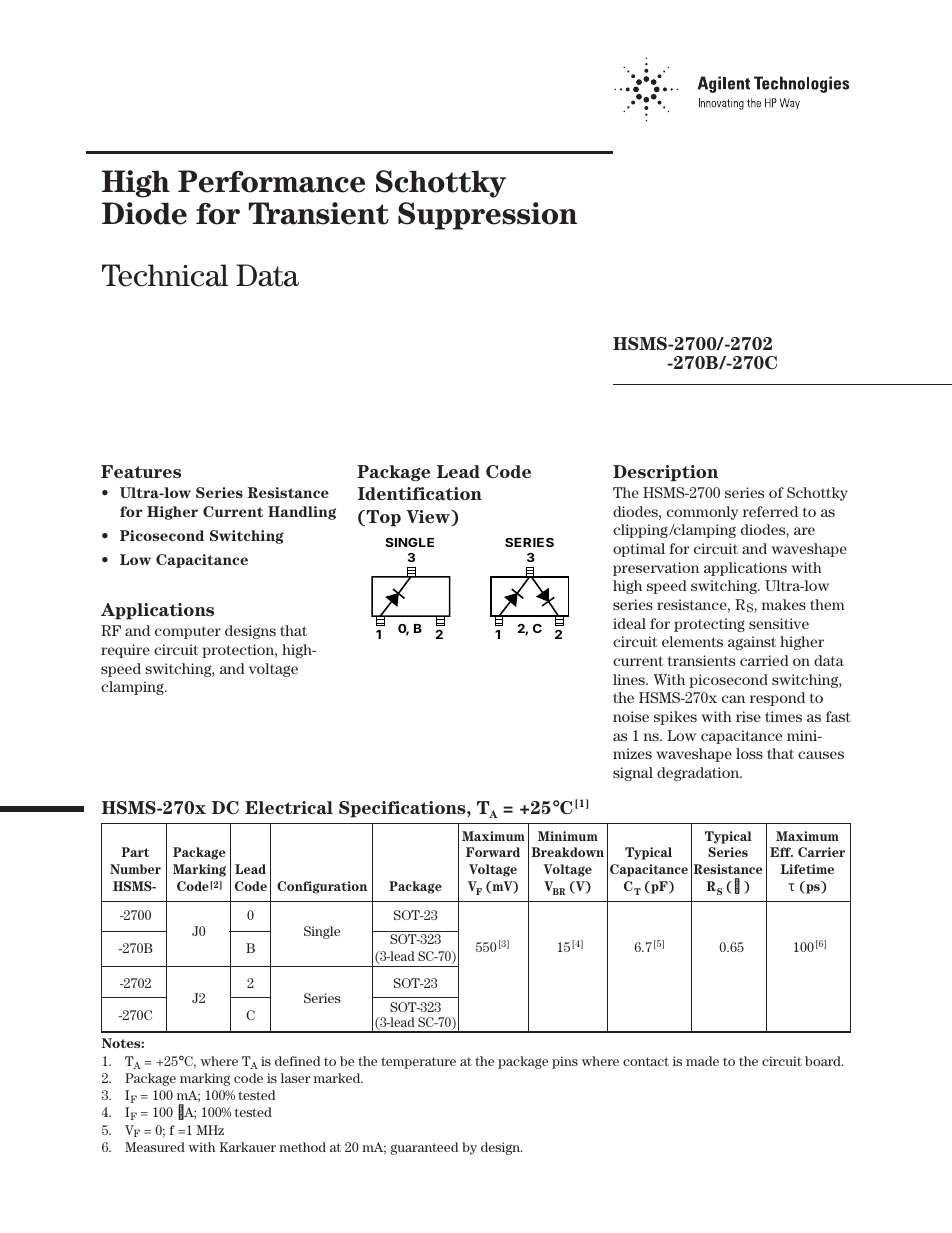  Describe the element at coordinates (770, 511) in the image. I see `referred` at that location.
